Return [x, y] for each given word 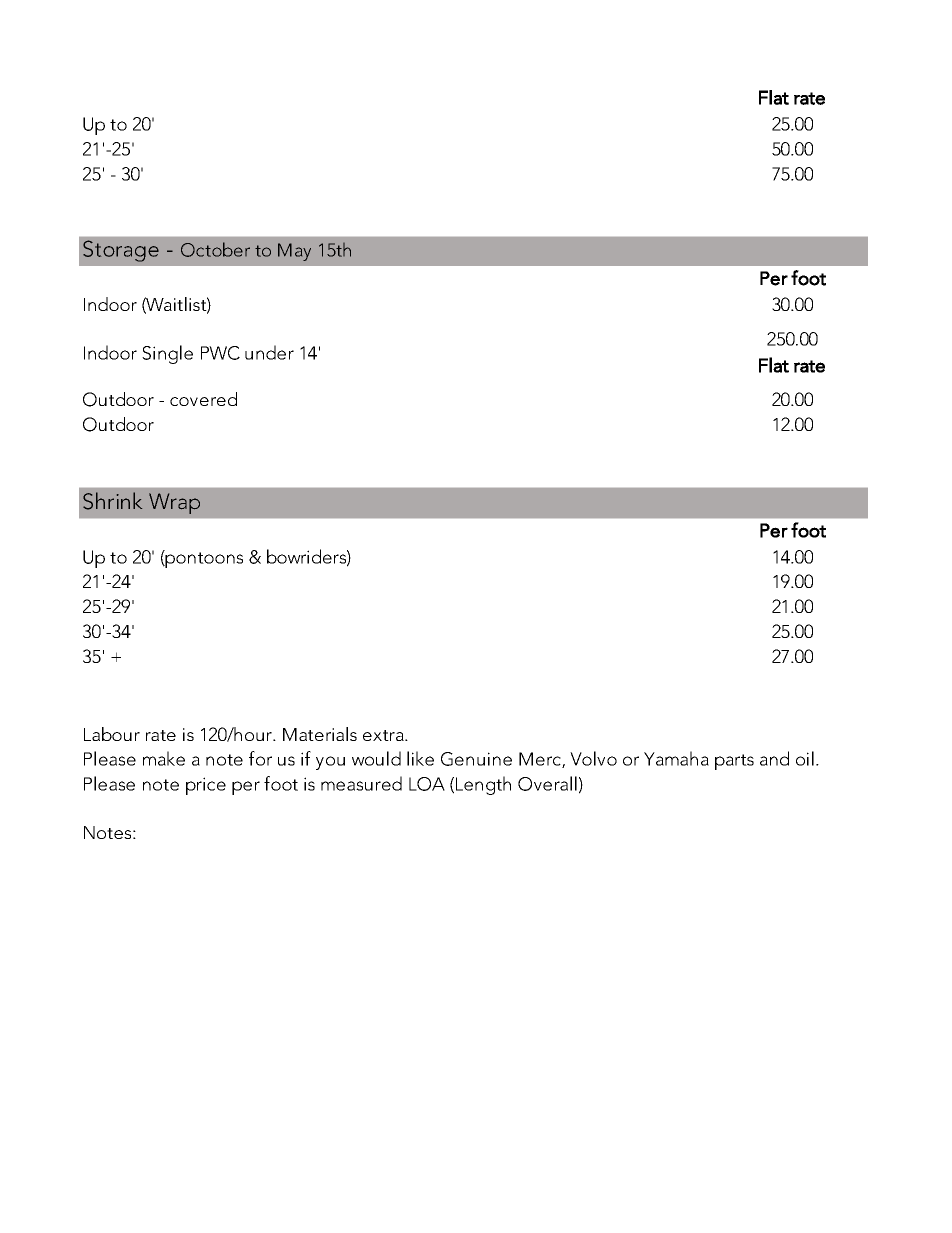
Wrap [174, 503]
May [294, 252]
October [215, 249]
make [164, 758]
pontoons [203, 559]
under [269, 352]
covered [203, 399]
